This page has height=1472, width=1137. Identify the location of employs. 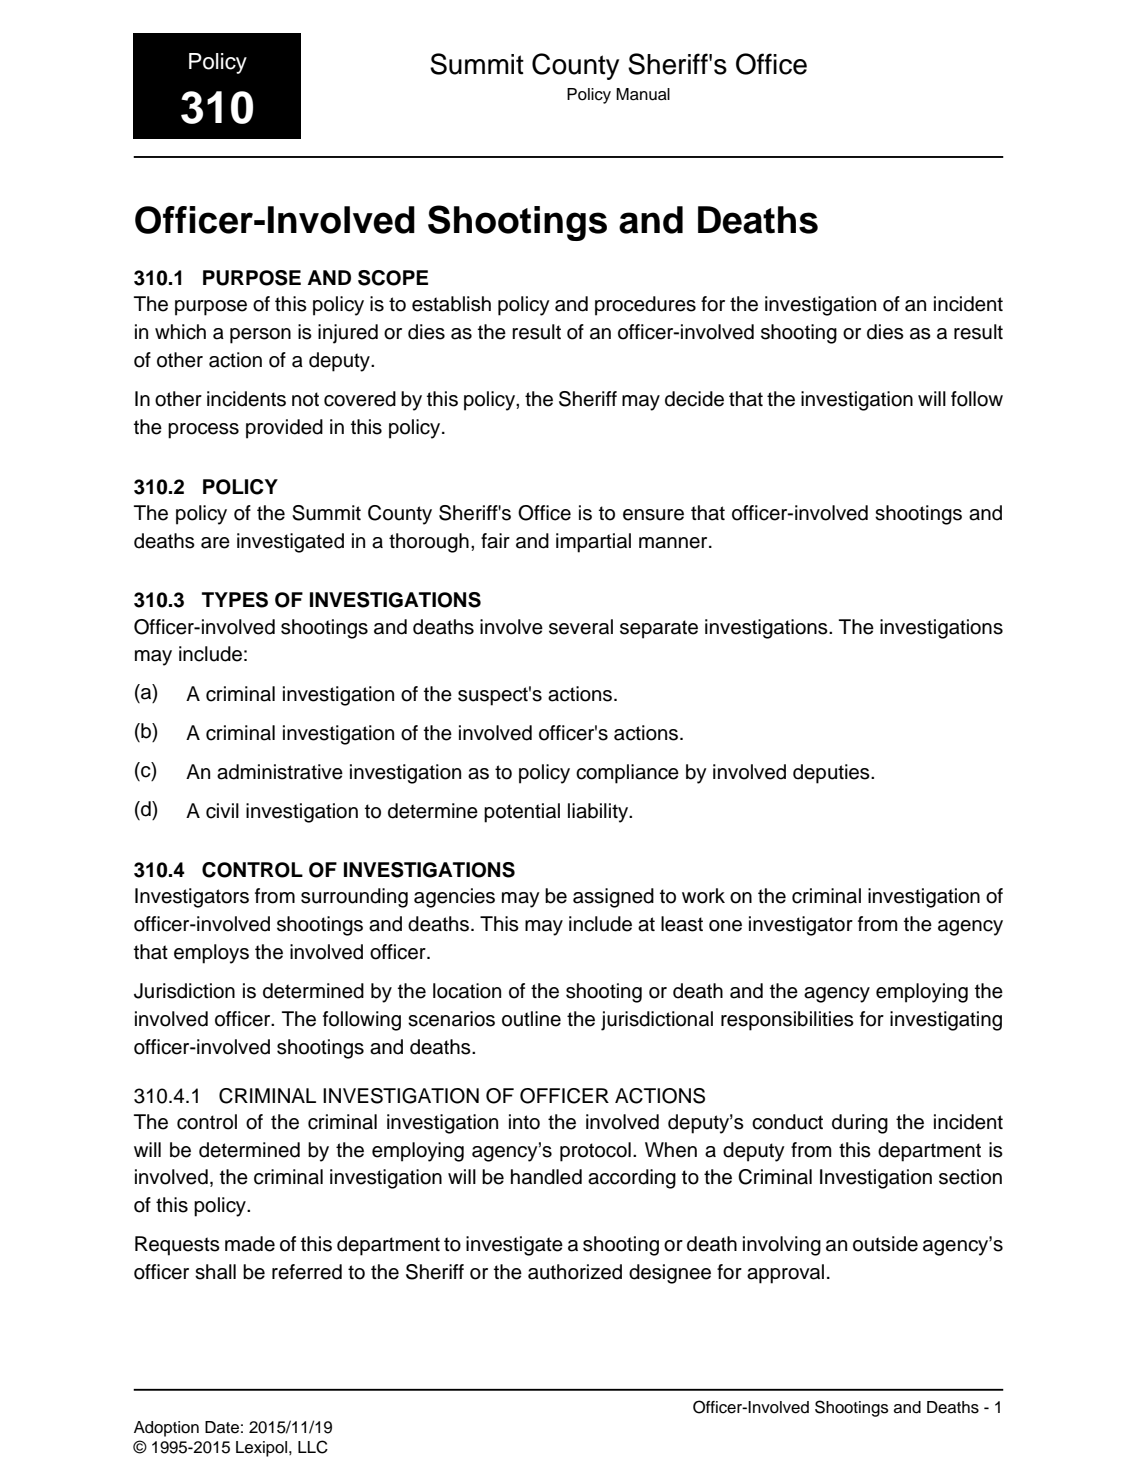
(211, 954).
